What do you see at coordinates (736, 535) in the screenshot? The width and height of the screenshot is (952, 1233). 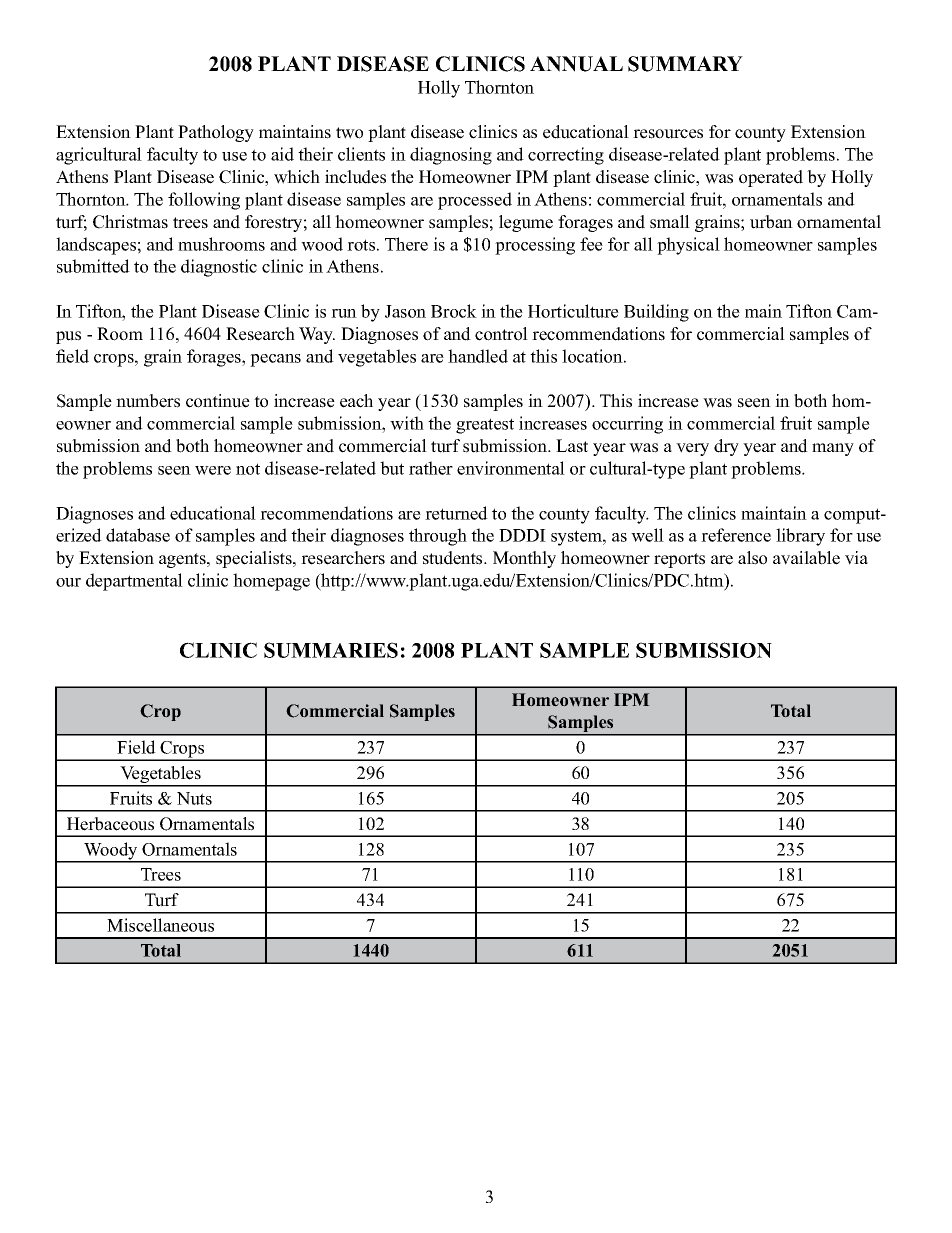 I see `reference` at bounding box center [736, 535].
